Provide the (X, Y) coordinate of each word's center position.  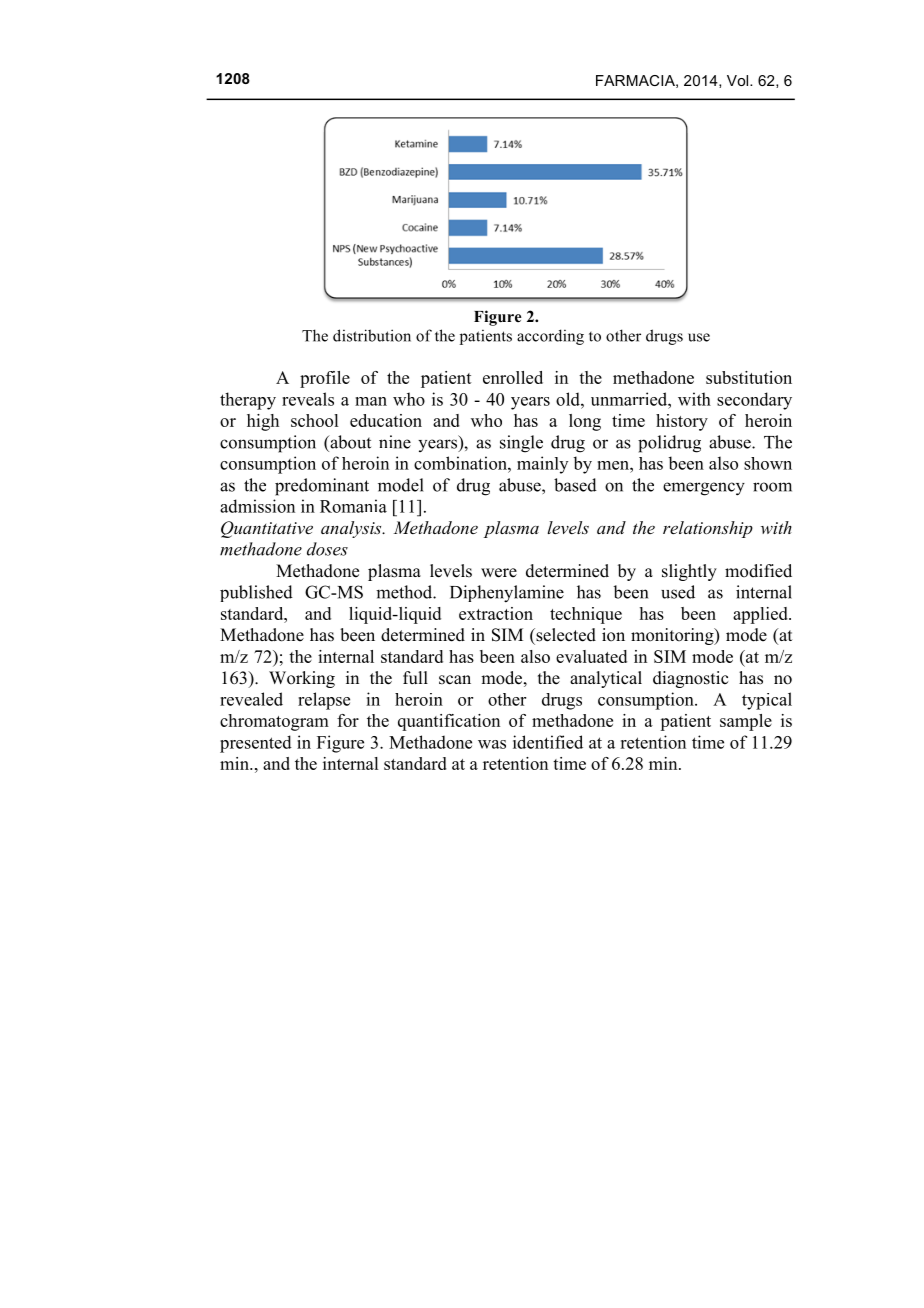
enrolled (513, 377)
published (256, 593)
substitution (749, 377)
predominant (322, 487)
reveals (308, 399)
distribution (372, 335)
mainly (542, 465)
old (569, 399)
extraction (496, 613)
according (550, 337)
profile (325, 379)
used (678, 592)
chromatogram (274, 722)
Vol (739, 80)
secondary (754, 401)
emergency (704, 489)
